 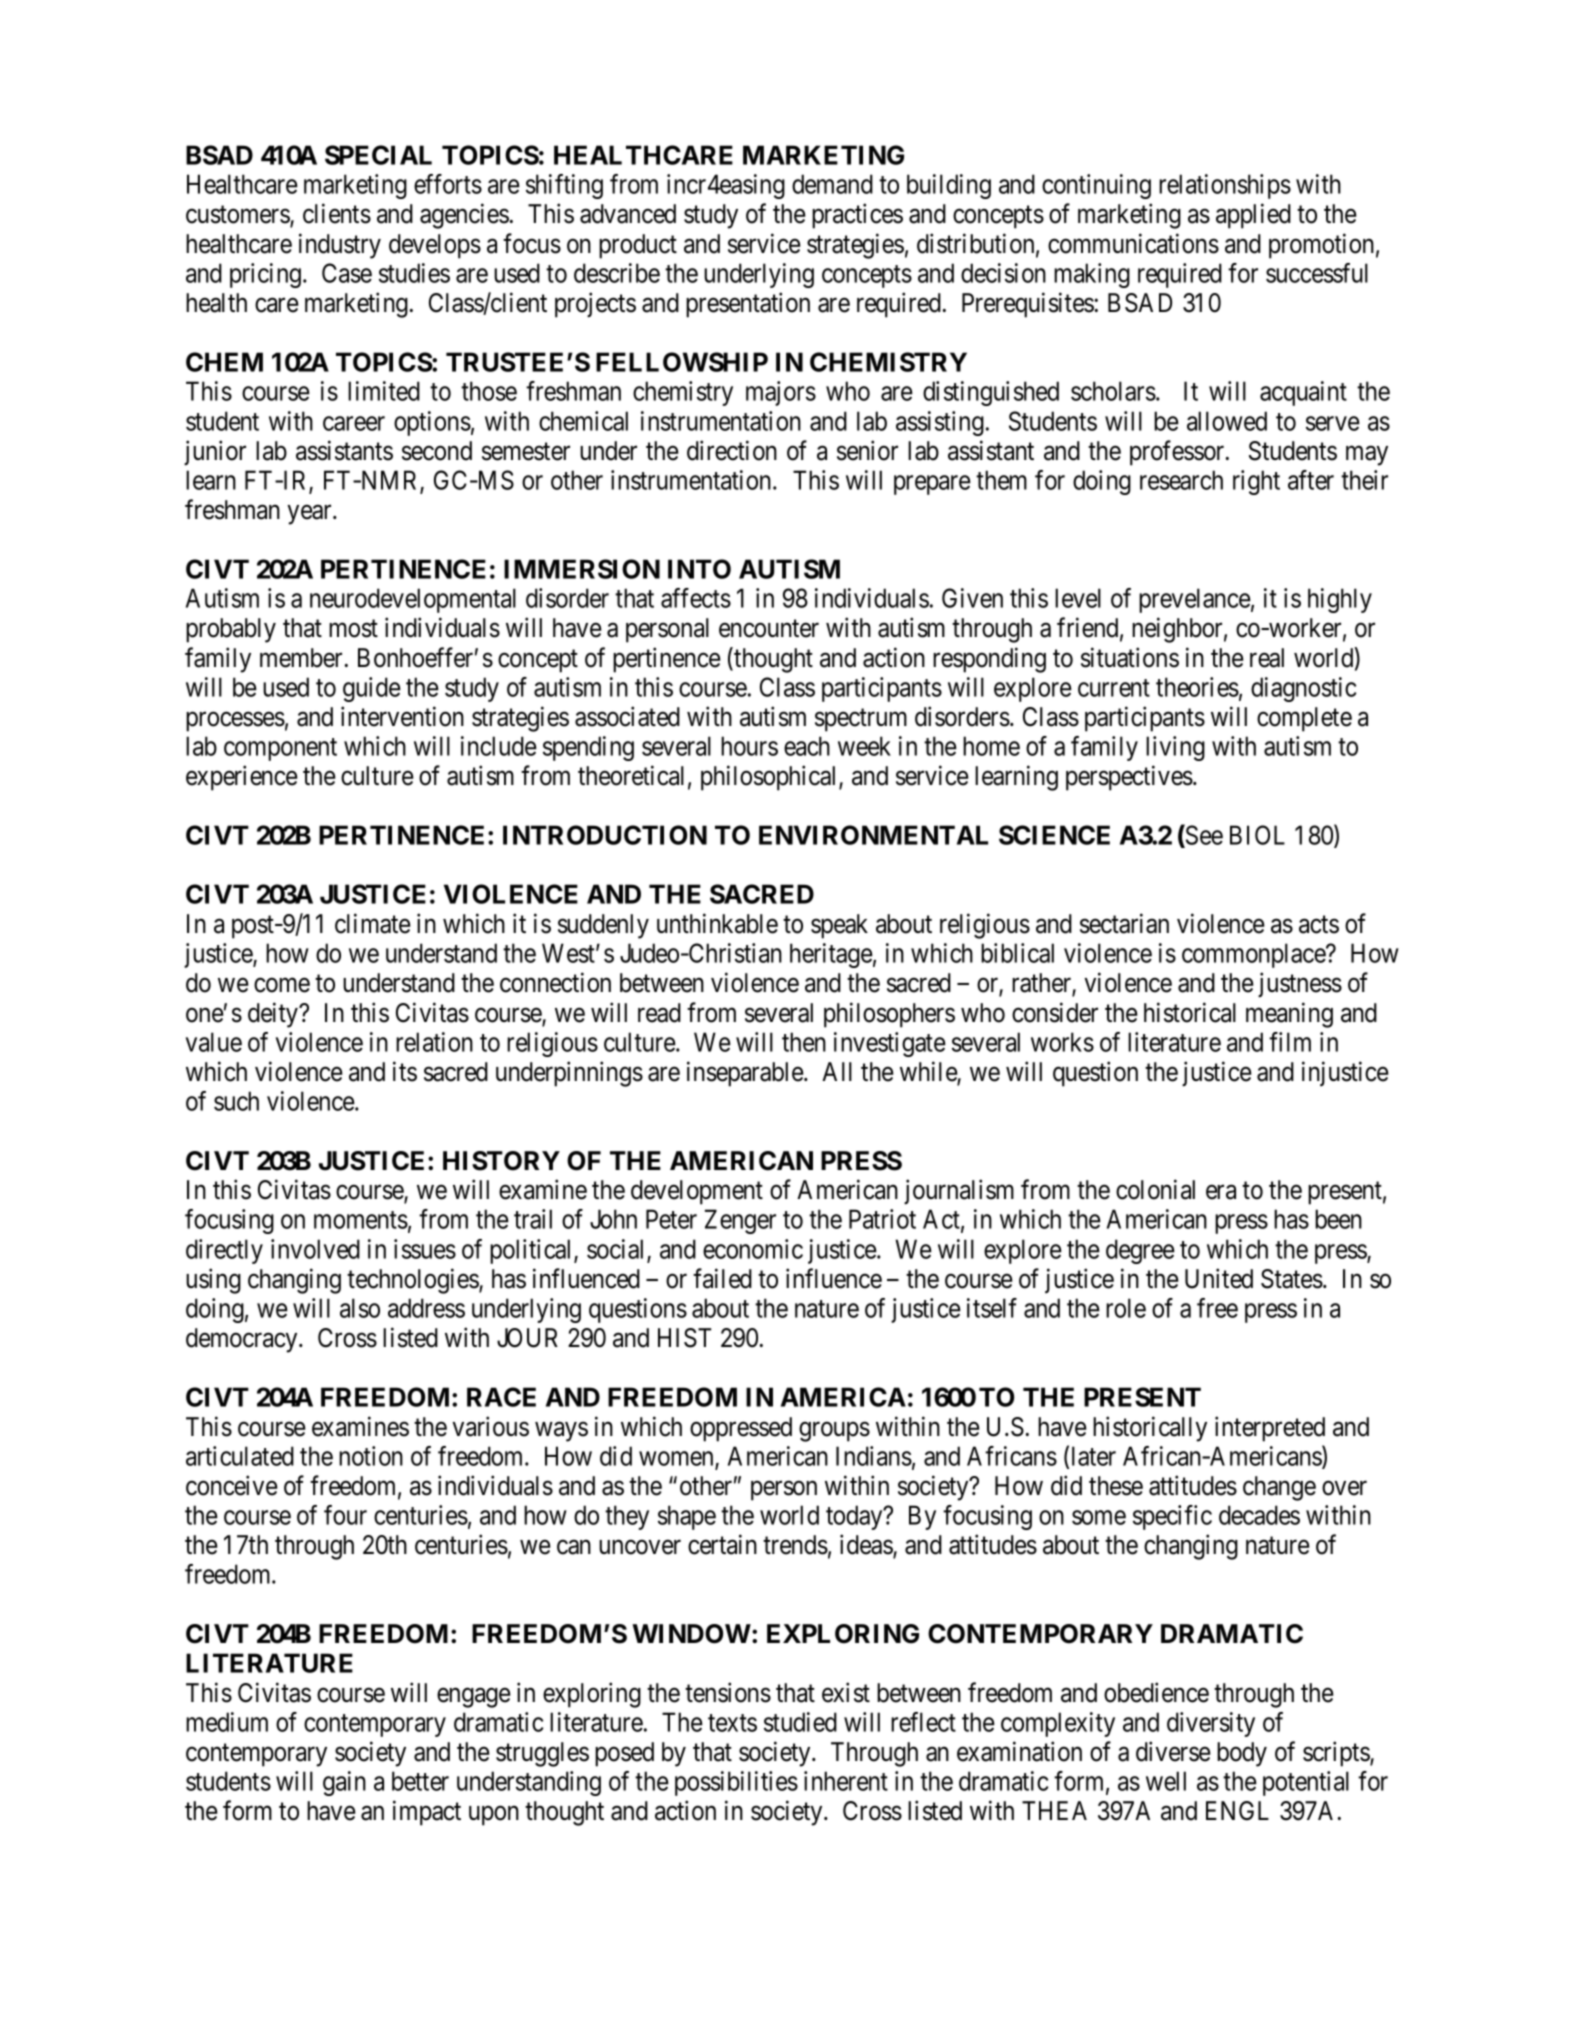 I want to click on then, so click(x=804, y=1042).
